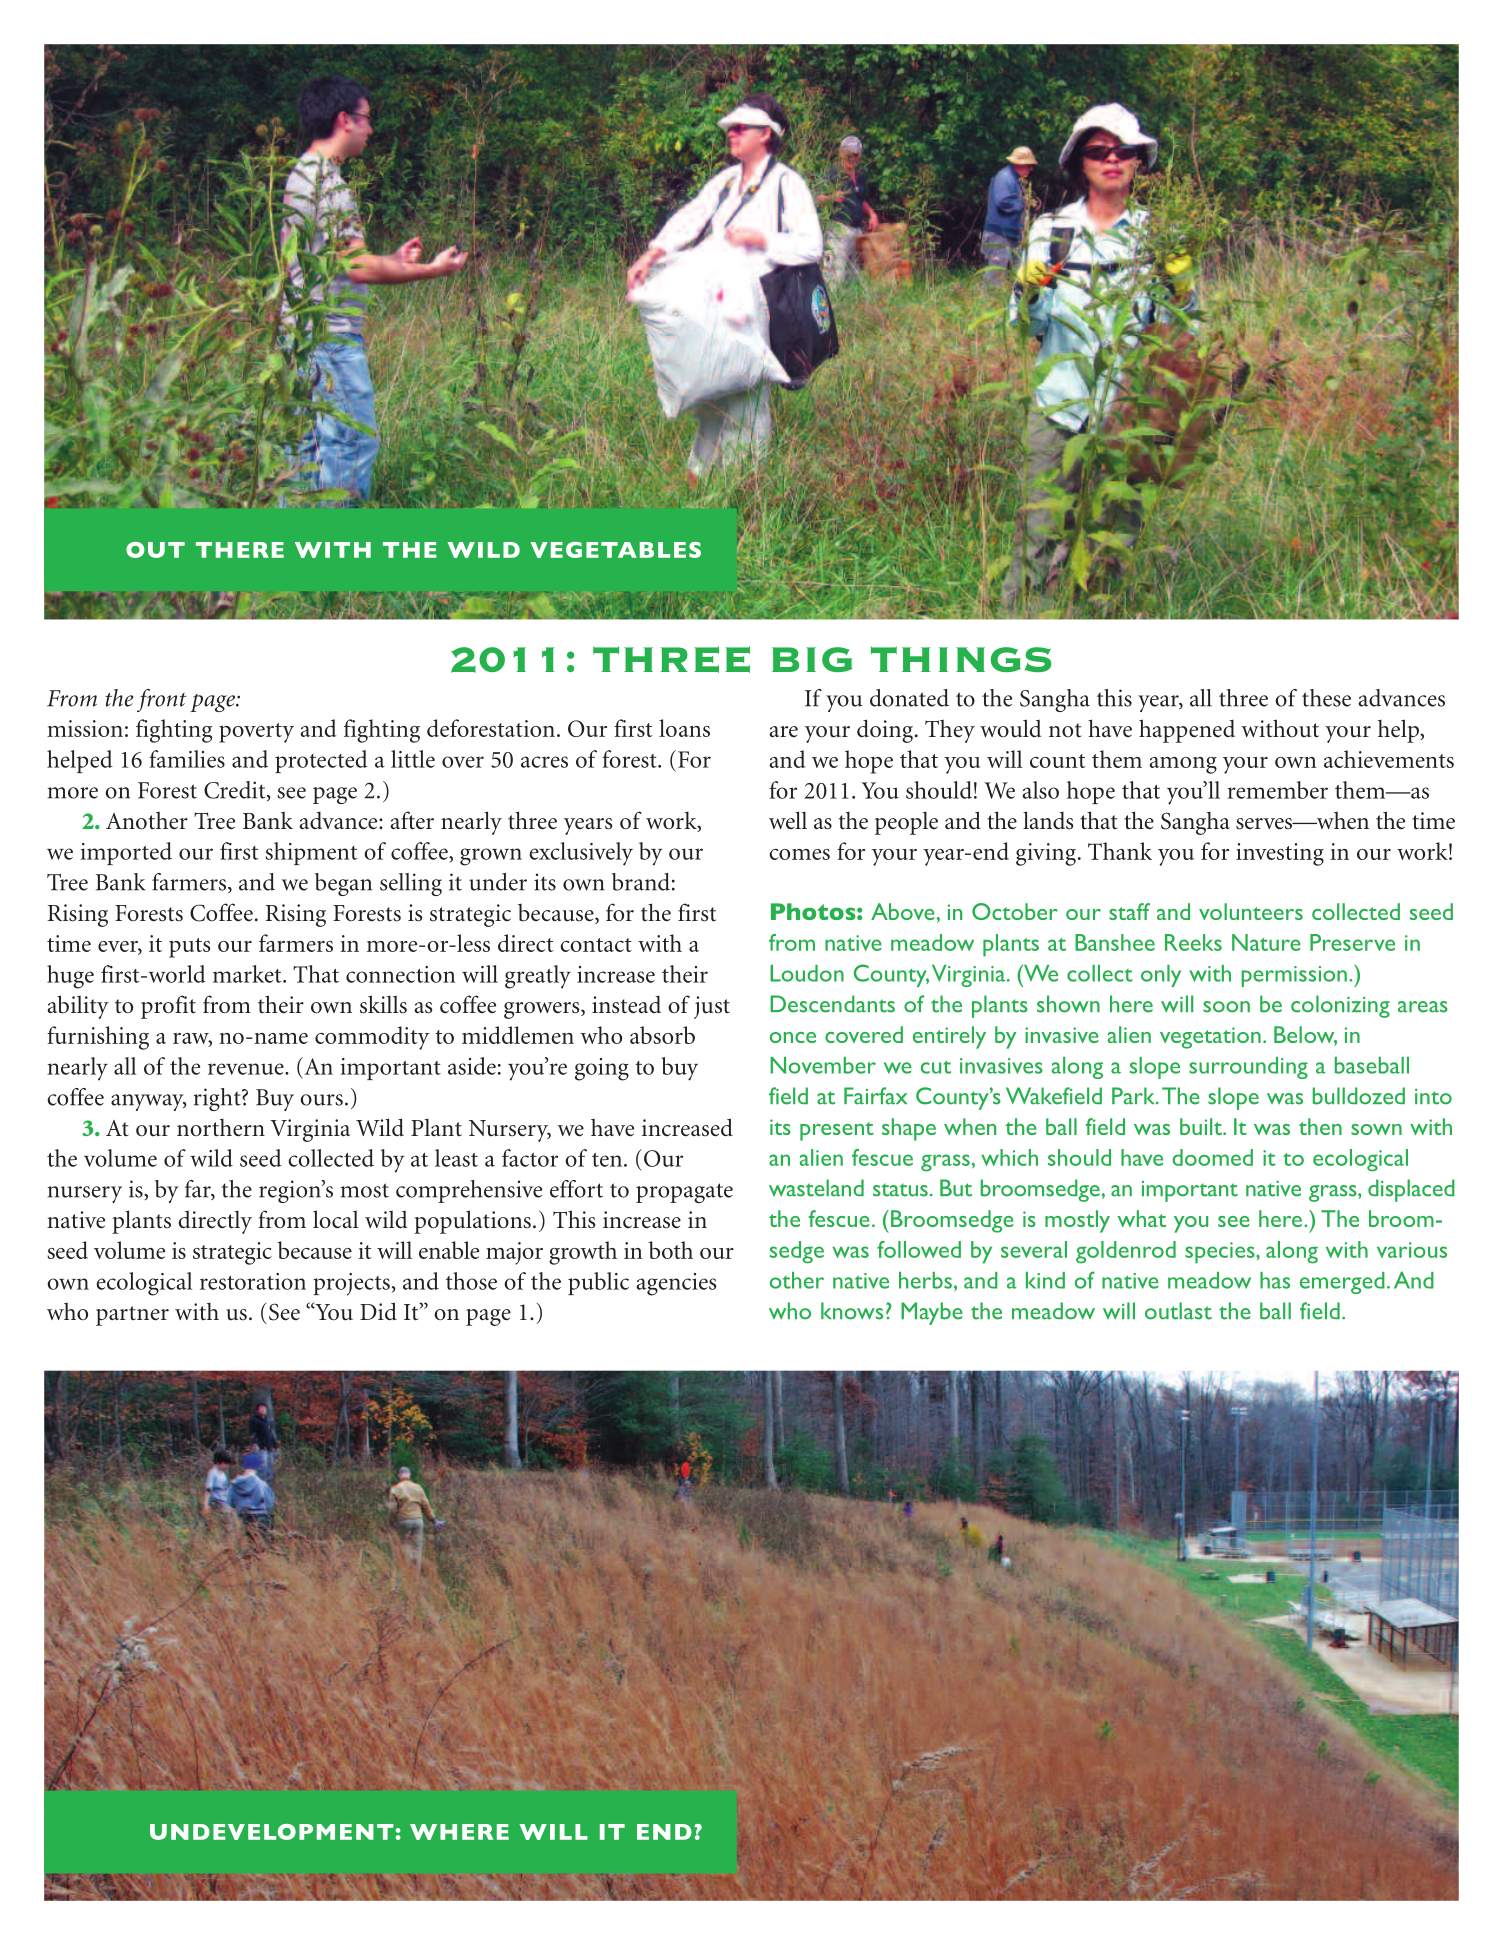  What do you see at coordinates (961, 659) in the screenshot?
I see `THINGS` at bounding box center [961, 659].
